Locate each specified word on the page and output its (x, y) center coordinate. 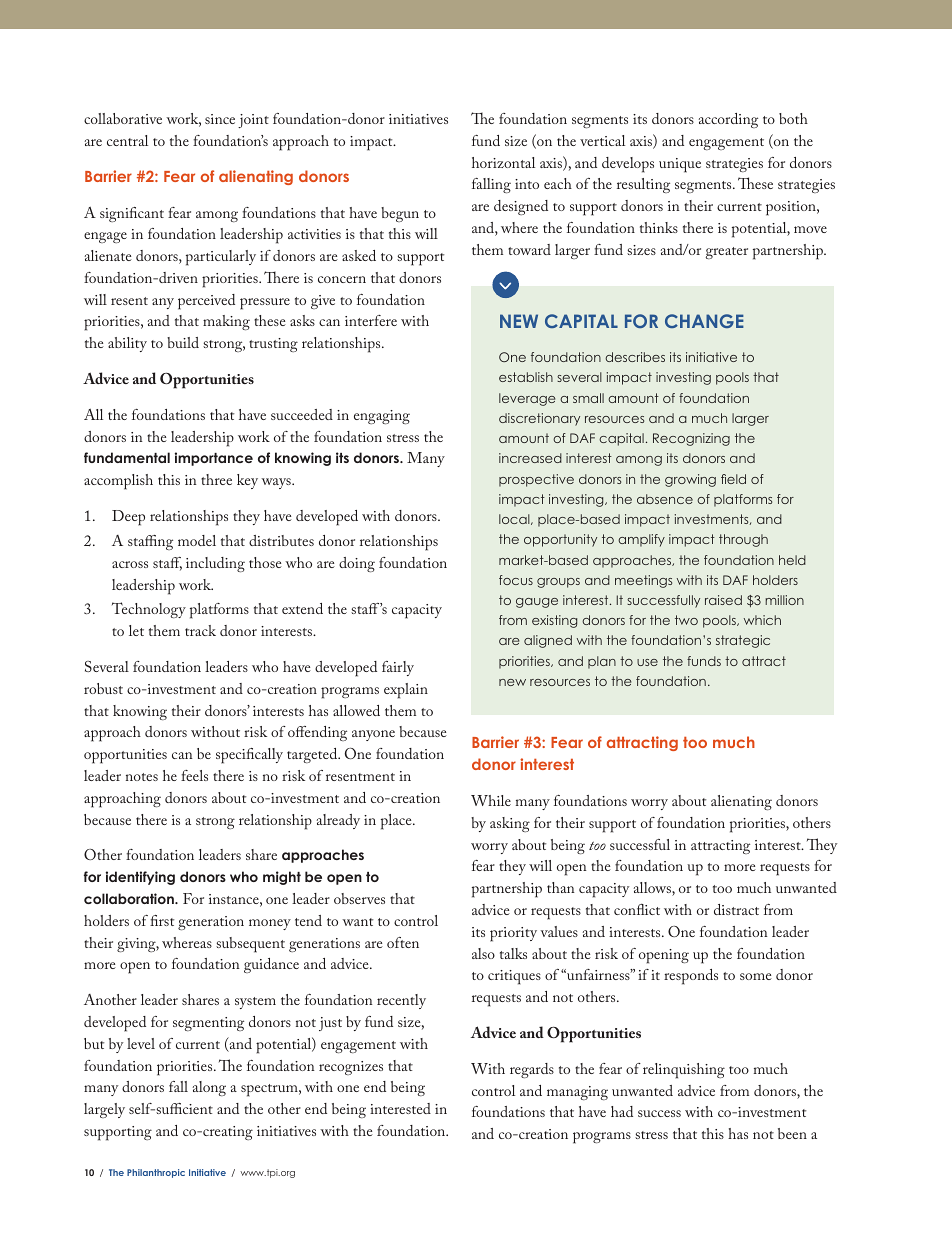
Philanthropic (156, 1173)
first (162, 920)
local (515, 519)
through (743, 540)
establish (526, 377)
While (491, 800)
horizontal (503, 162)
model (197, 540)
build (183, 342)
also (483, 953)
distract (736, 909)
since (220, 119)
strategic (743, 641)
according (728, 120)
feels (194, 775)
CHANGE (704, 321)
